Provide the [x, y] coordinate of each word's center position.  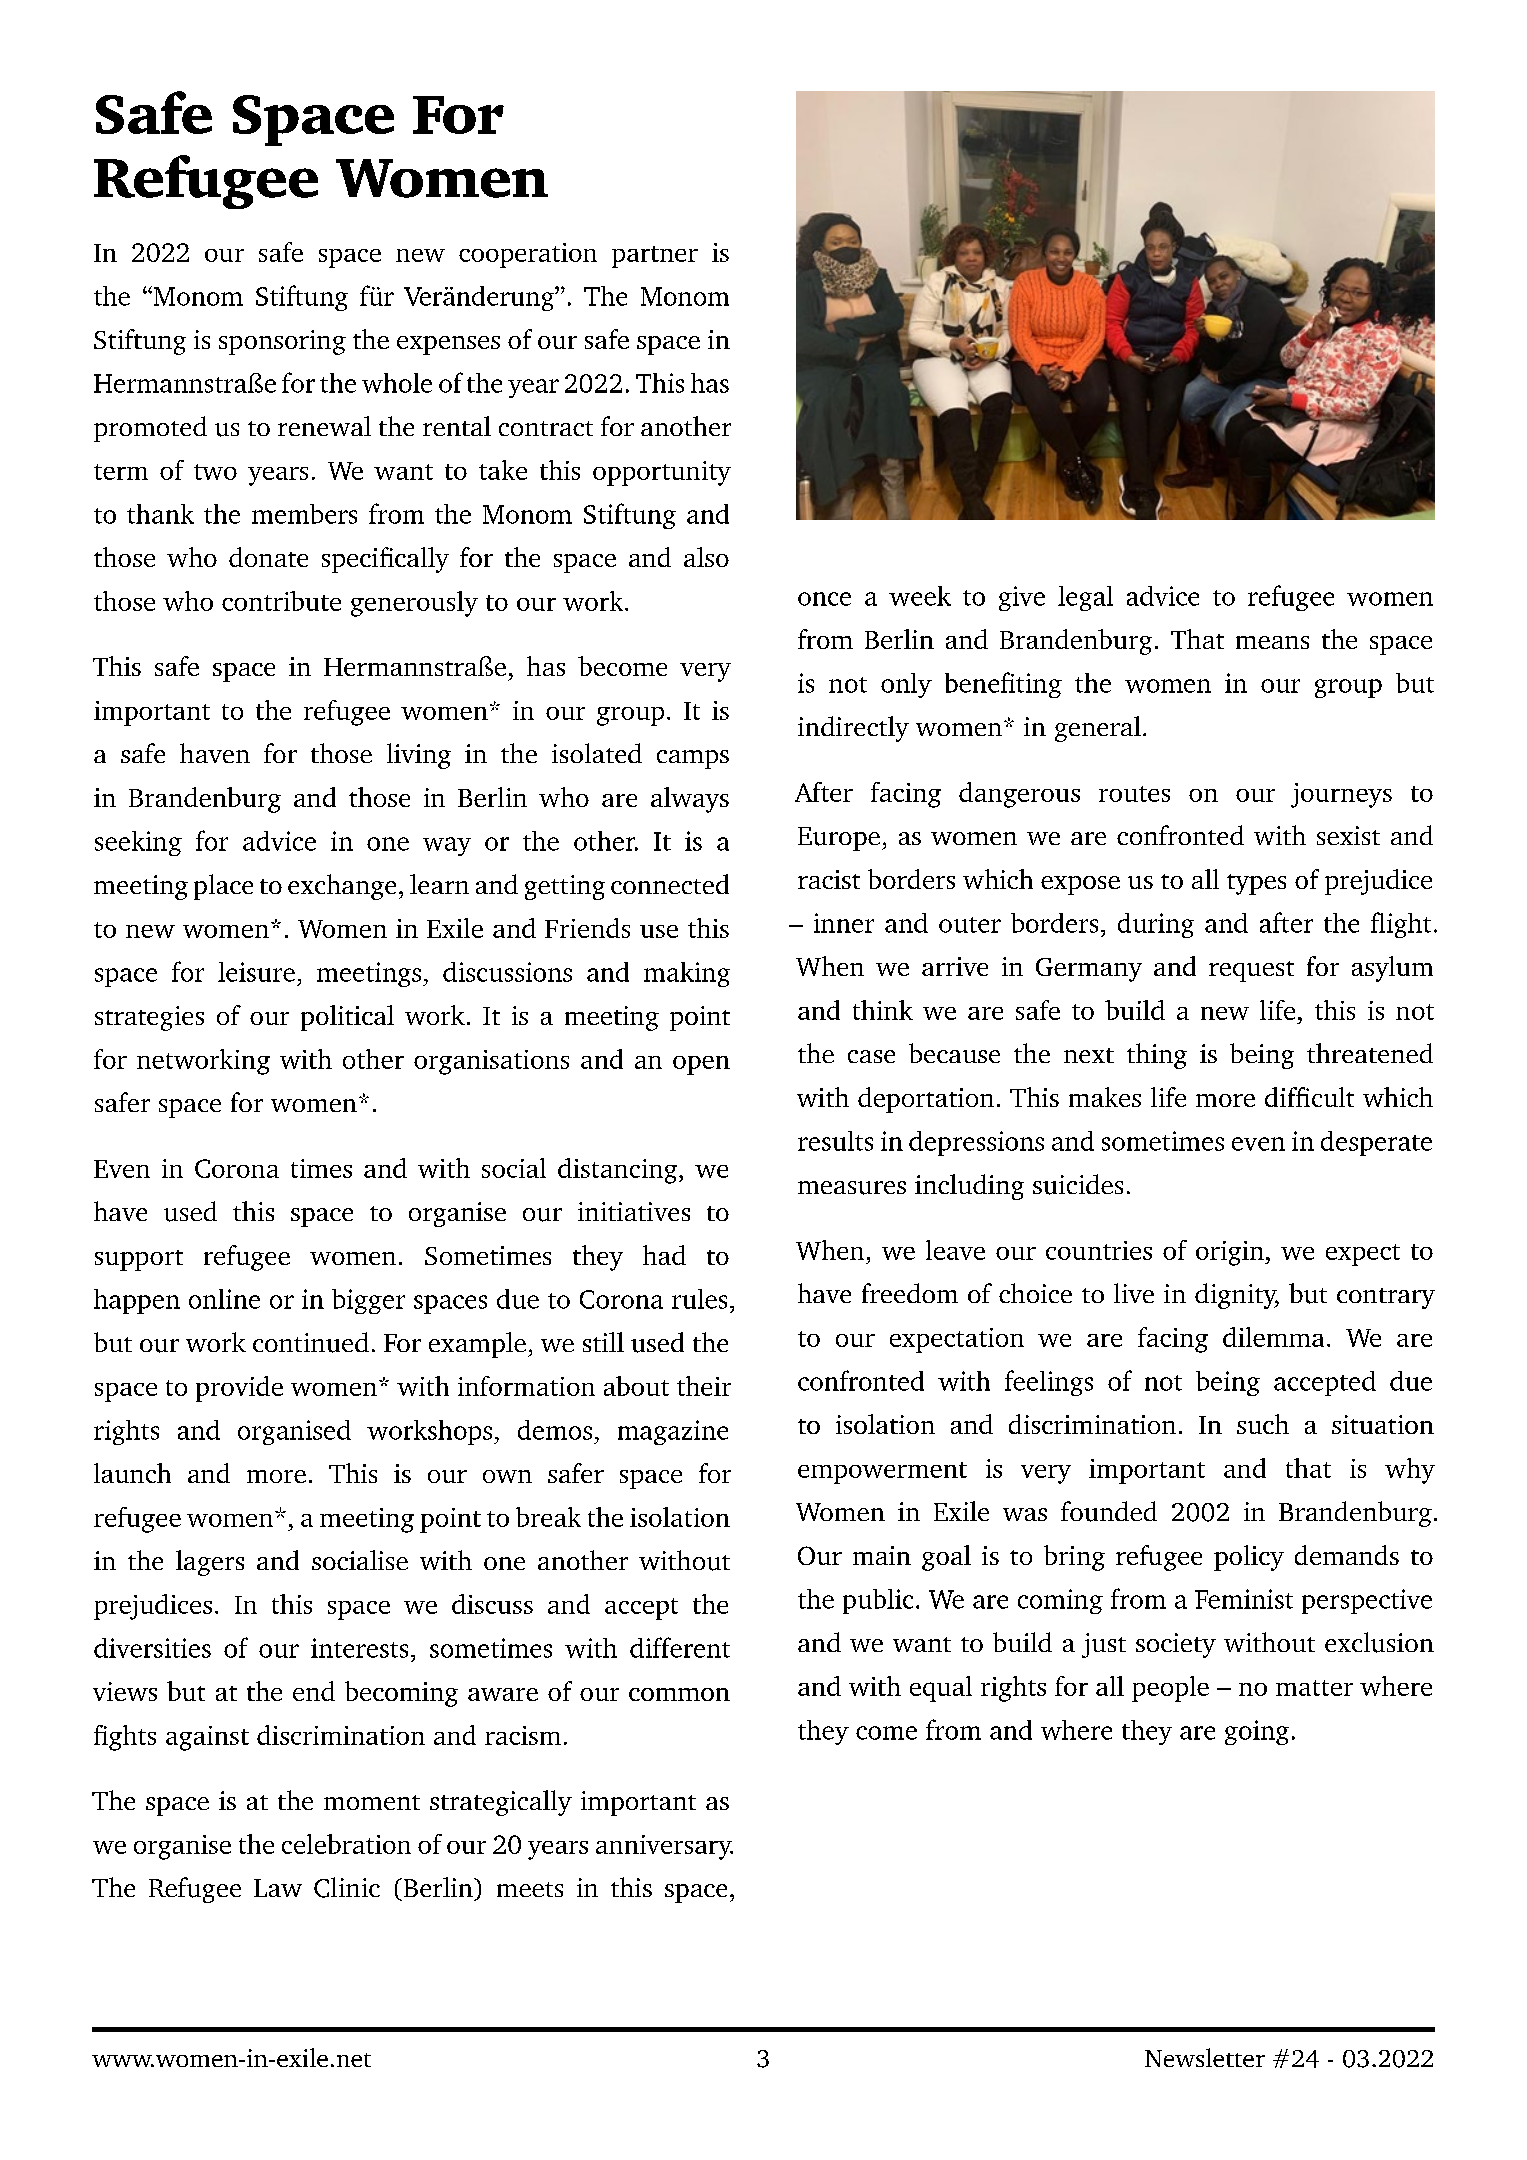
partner [655, 257]
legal [1085, 598]
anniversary [664, 1847]
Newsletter [1205, 2057]
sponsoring [282, 342]
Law [278, 1888]
